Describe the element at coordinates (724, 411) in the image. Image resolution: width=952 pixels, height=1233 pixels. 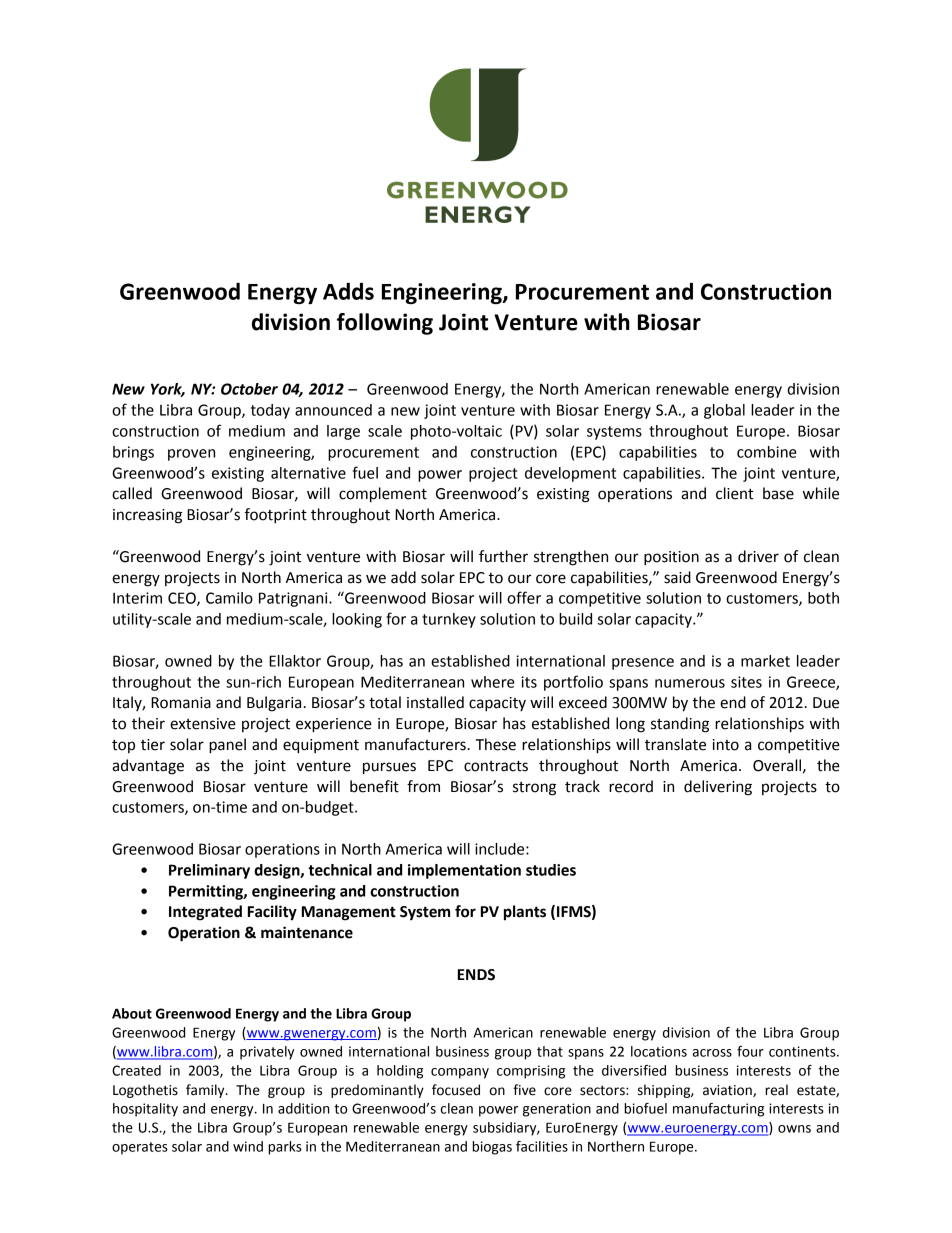
I see `global` at that location.
